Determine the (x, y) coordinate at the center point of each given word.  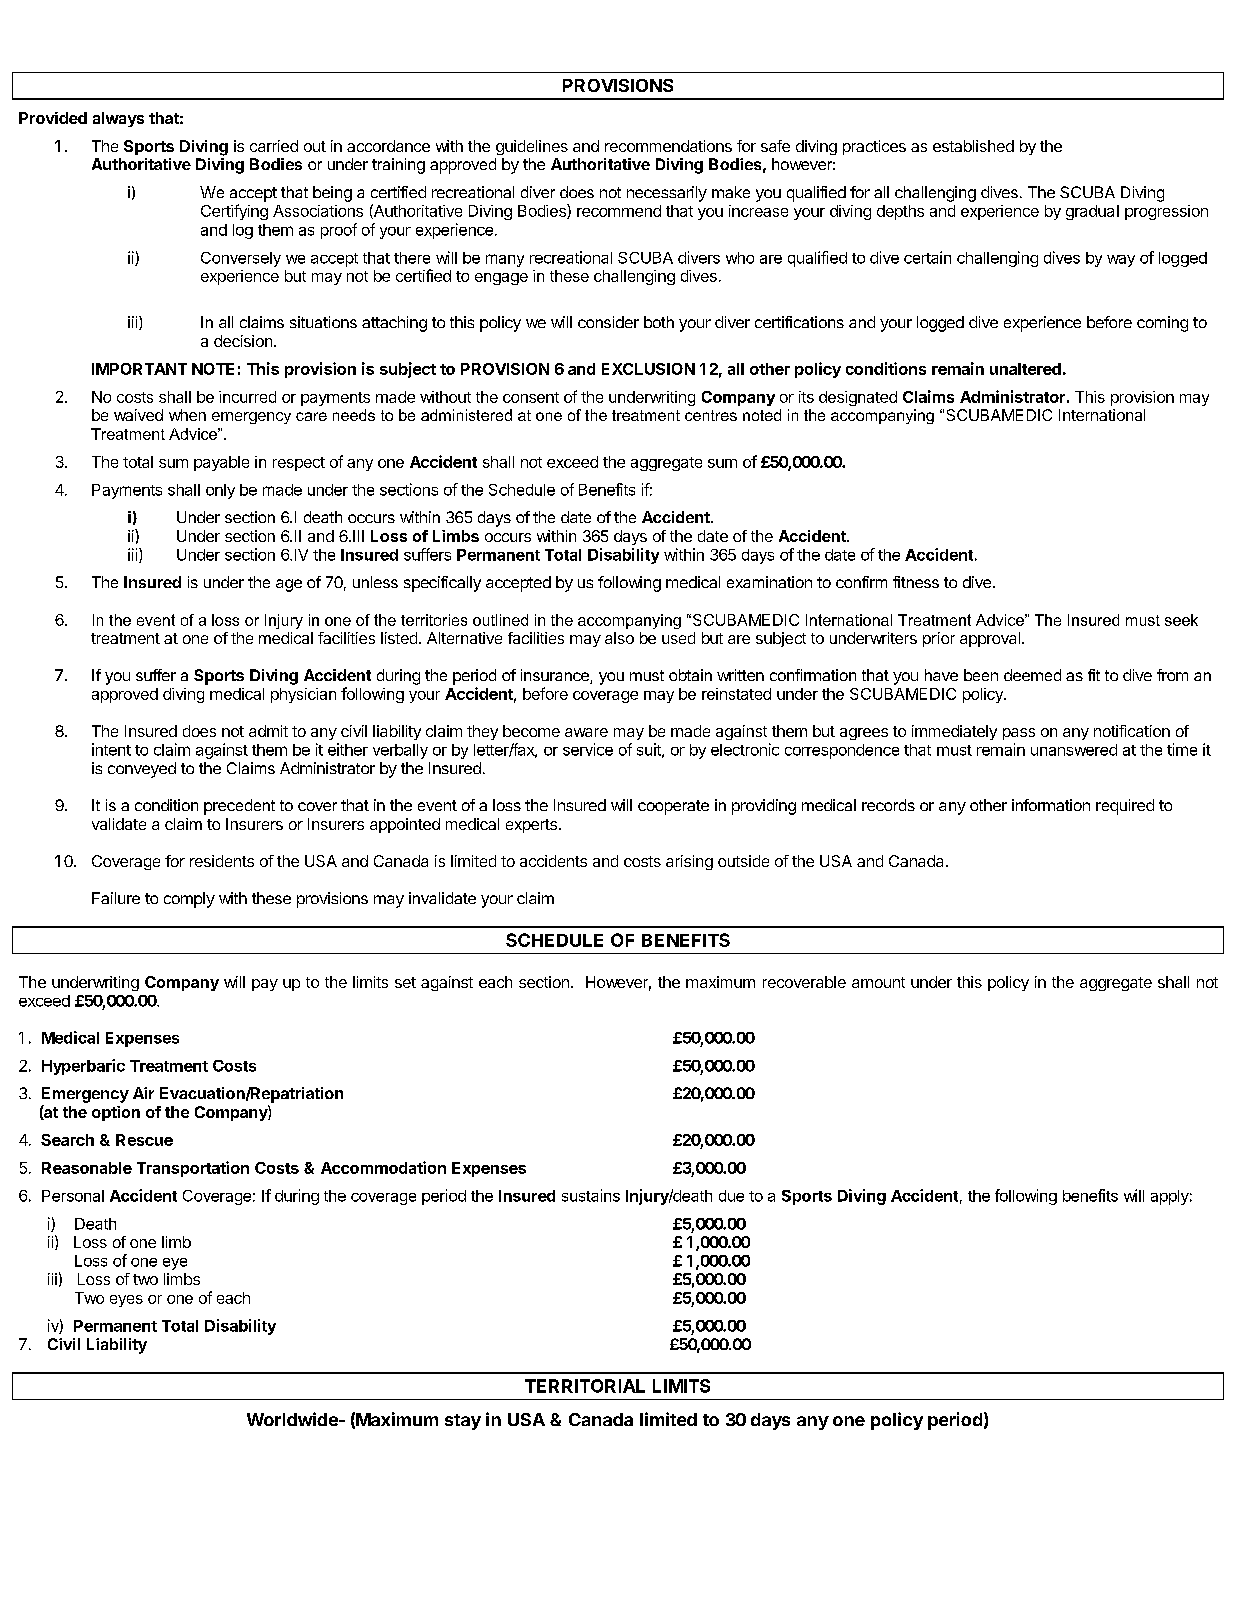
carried (274, 146)
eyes (126, 1301)
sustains (591, 1195)
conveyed (142, 770)
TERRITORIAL (585, 1386)
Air (143, 1093)
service (588, 749)
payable (221, 463)
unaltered (1025, 369)
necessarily (667, 194)
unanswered (1074, 750)
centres (711, 415)
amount (878, 982)
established (973, 146)
